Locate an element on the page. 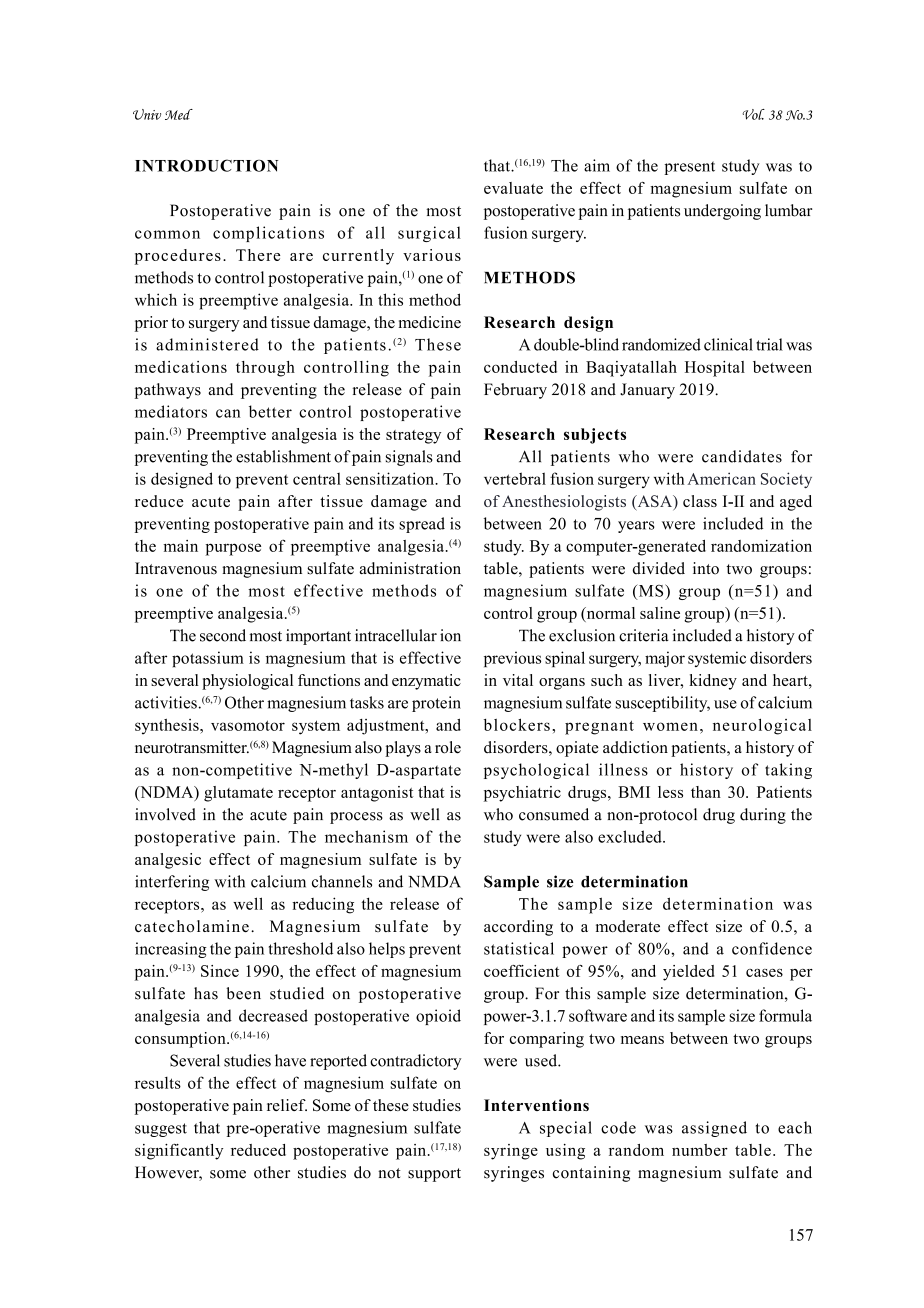  previous is located at coordinates (512, 659).
